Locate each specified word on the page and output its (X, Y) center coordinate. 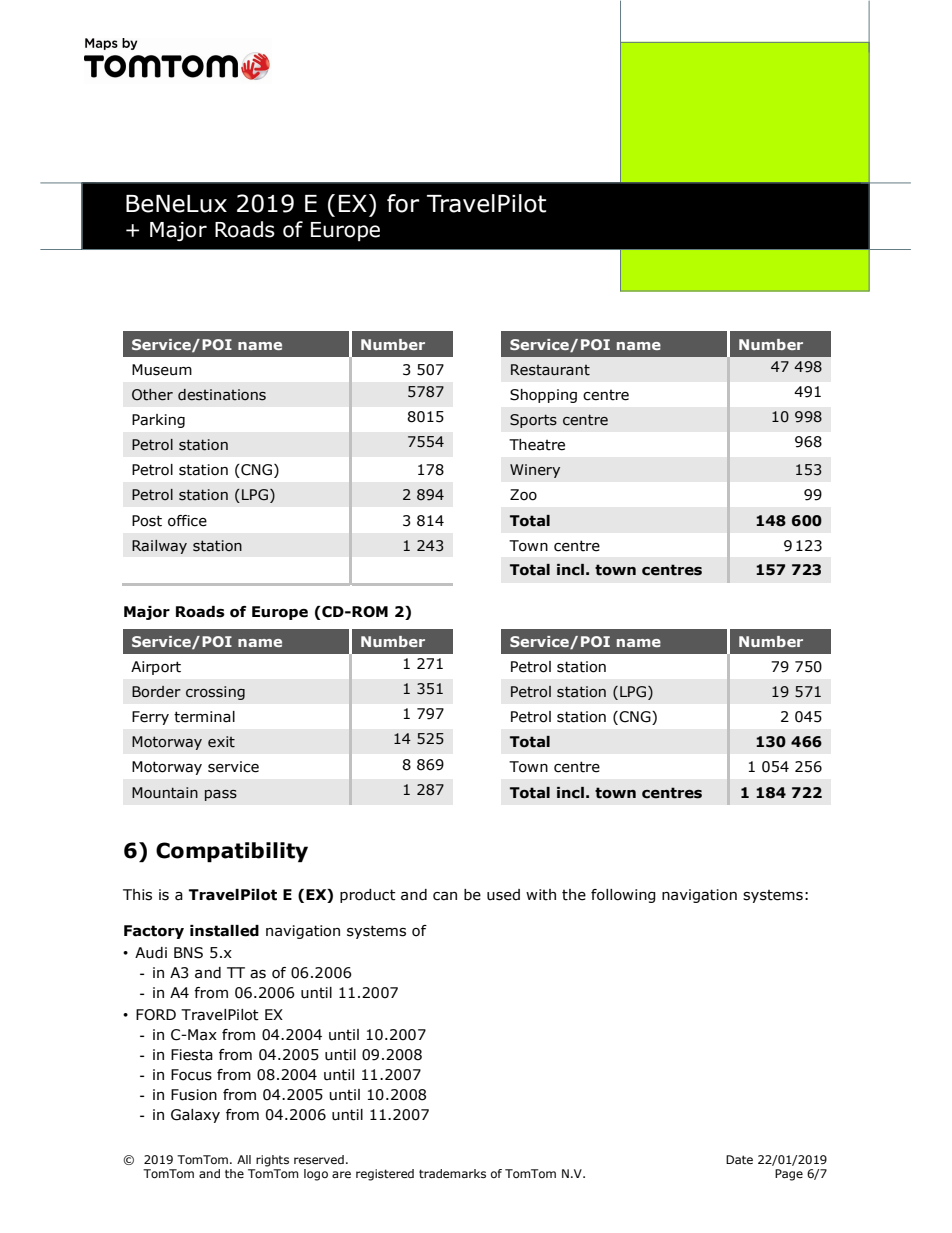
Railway (159, 547)
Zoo (523, 495)
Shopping (543, 396)
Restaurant (550, 370)
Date (739, 1159)
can (445, 896)
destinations (222, 395)
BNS (188, 953)
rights (272, 1161)
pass (221, 795)
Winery (535, 471)
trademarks (452, 1173)
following (623, 896)
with (541, 895)
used (503, 895)
